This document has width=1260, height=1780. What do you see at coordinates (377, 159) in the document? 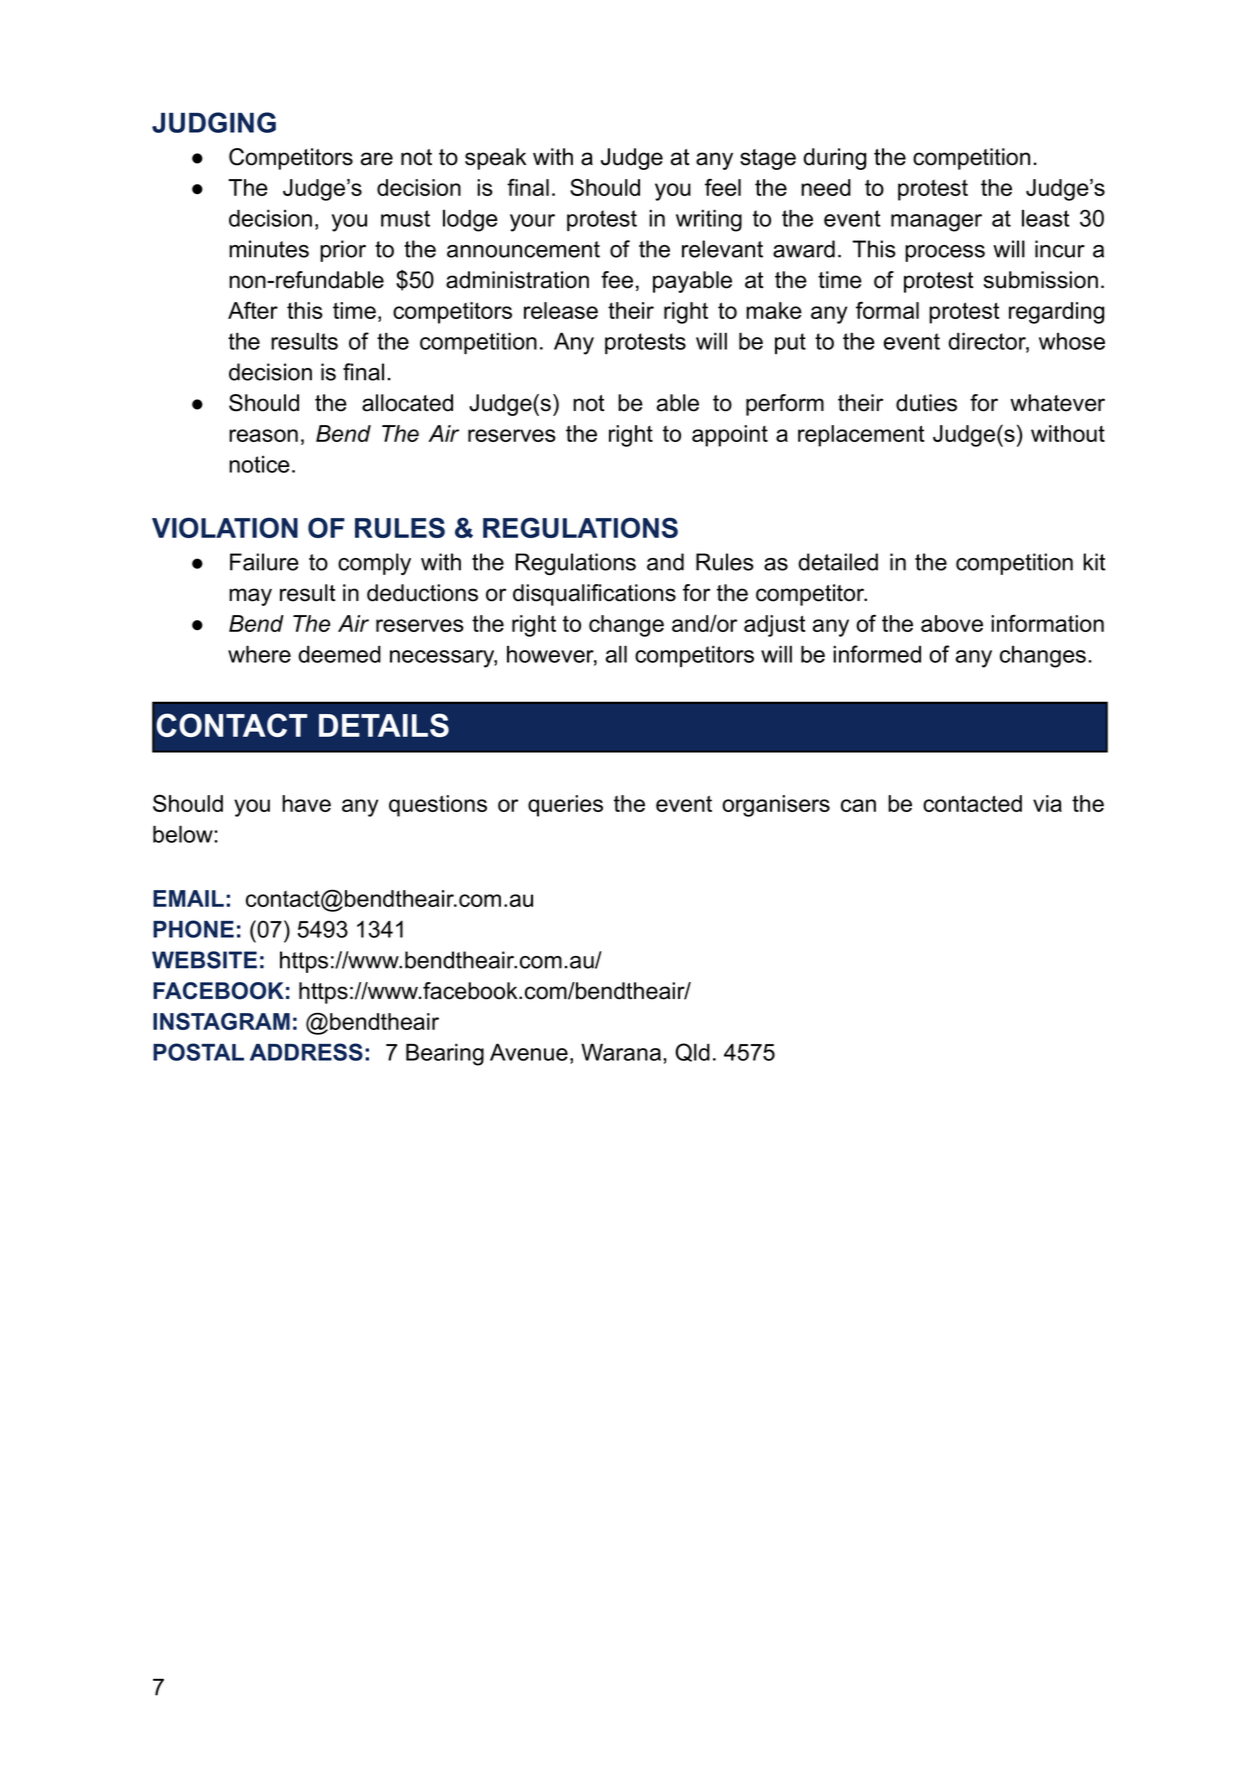
I see `are` at bounding box center [377, 159].
